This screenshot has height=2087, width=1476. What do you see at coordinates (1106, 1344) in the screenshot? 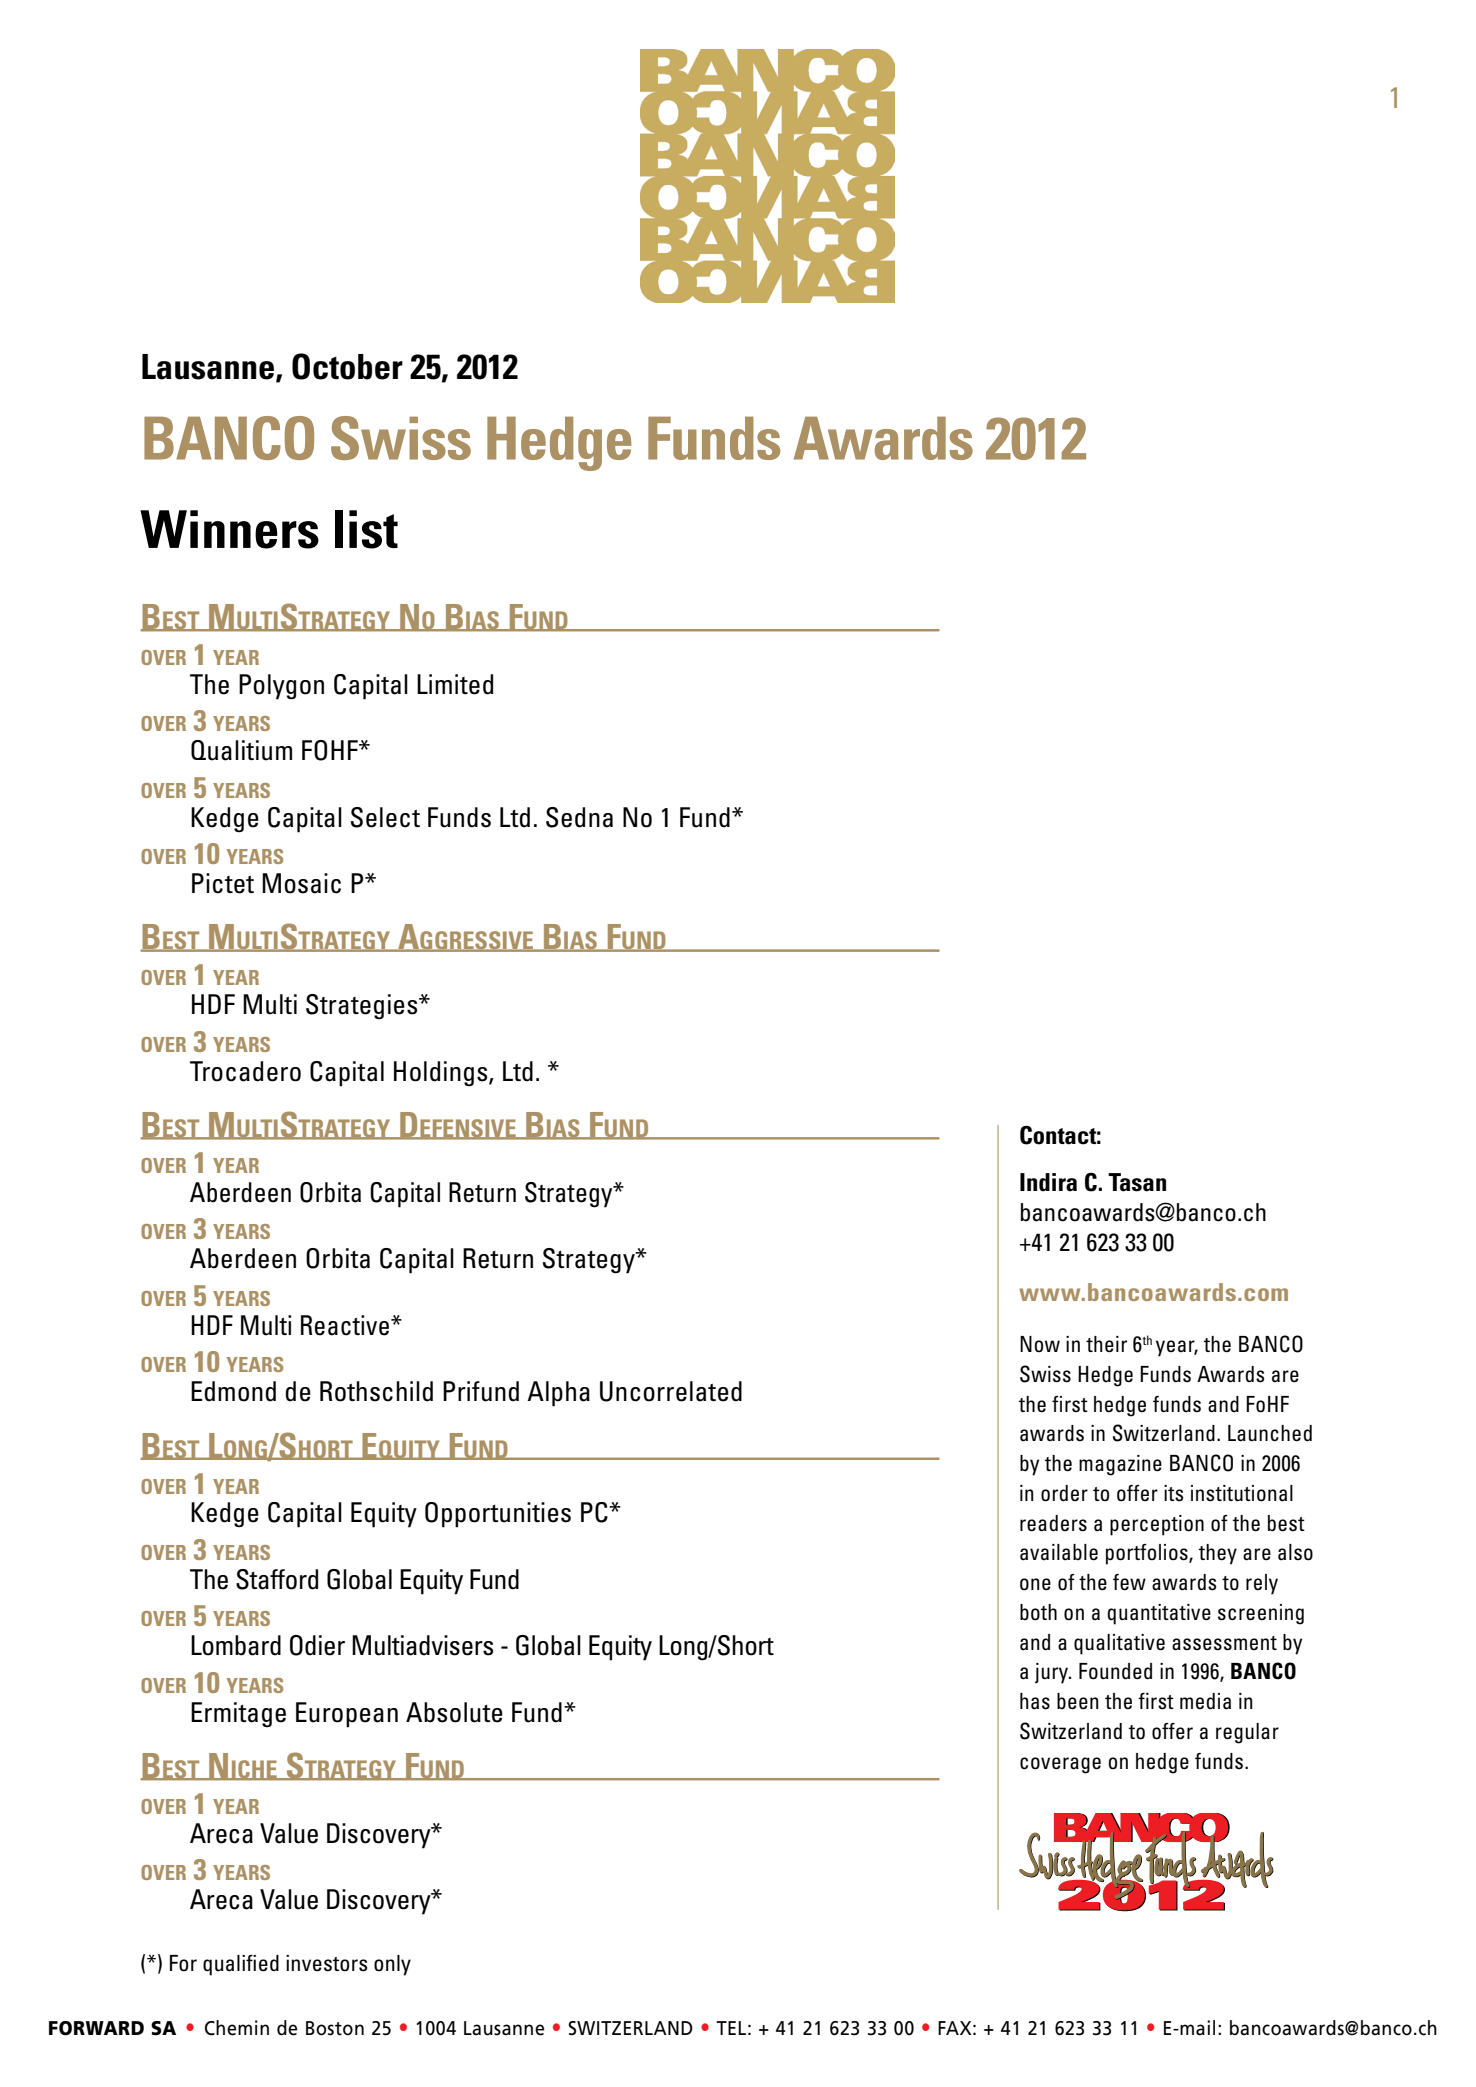
I see `their` at bounding box center [1106, 1344].
